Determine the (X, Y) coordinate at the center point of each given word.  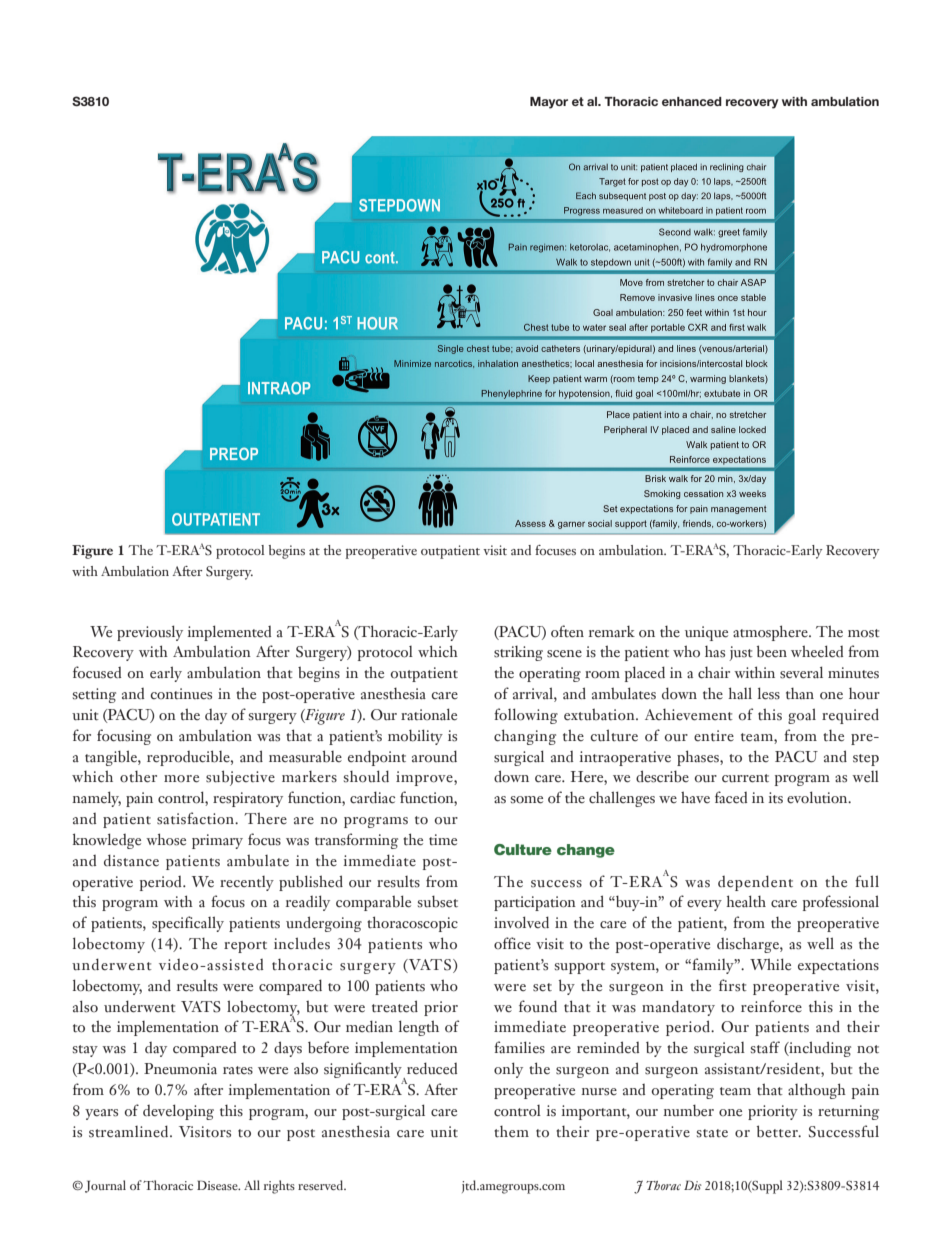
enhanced (692, 101)
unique (706, 633)
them (511, 1132)
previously (150, 633)
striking (518, 653)
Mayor (549, 103)
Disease (218, 1185)
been (772, 651)
